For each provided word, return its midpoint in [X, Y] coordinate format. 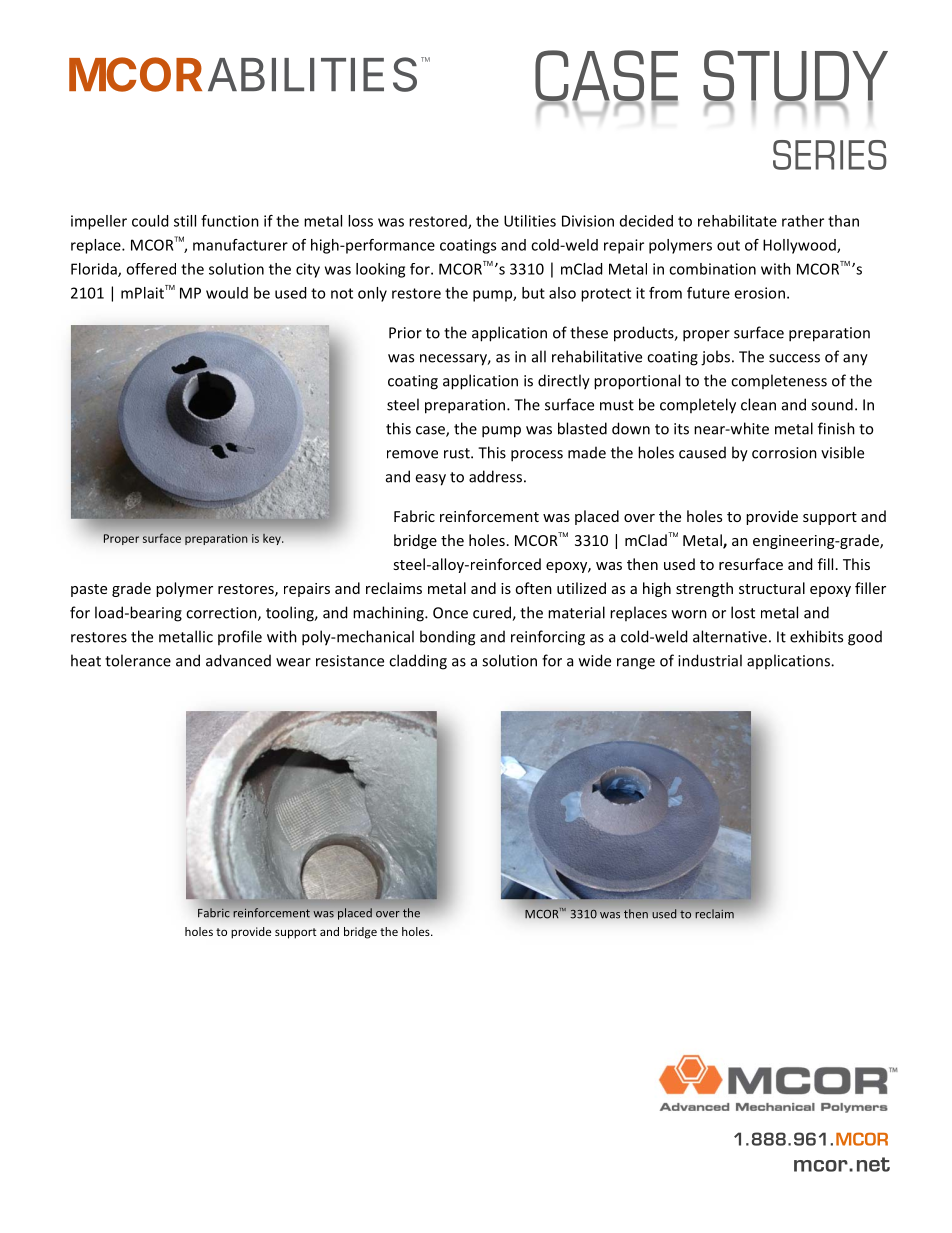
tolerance [138, 660]
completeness [779, 381]
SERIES [830, 155]
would [227, 293]
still [185, 221]
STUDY [795, 77]
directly [564, 382]
